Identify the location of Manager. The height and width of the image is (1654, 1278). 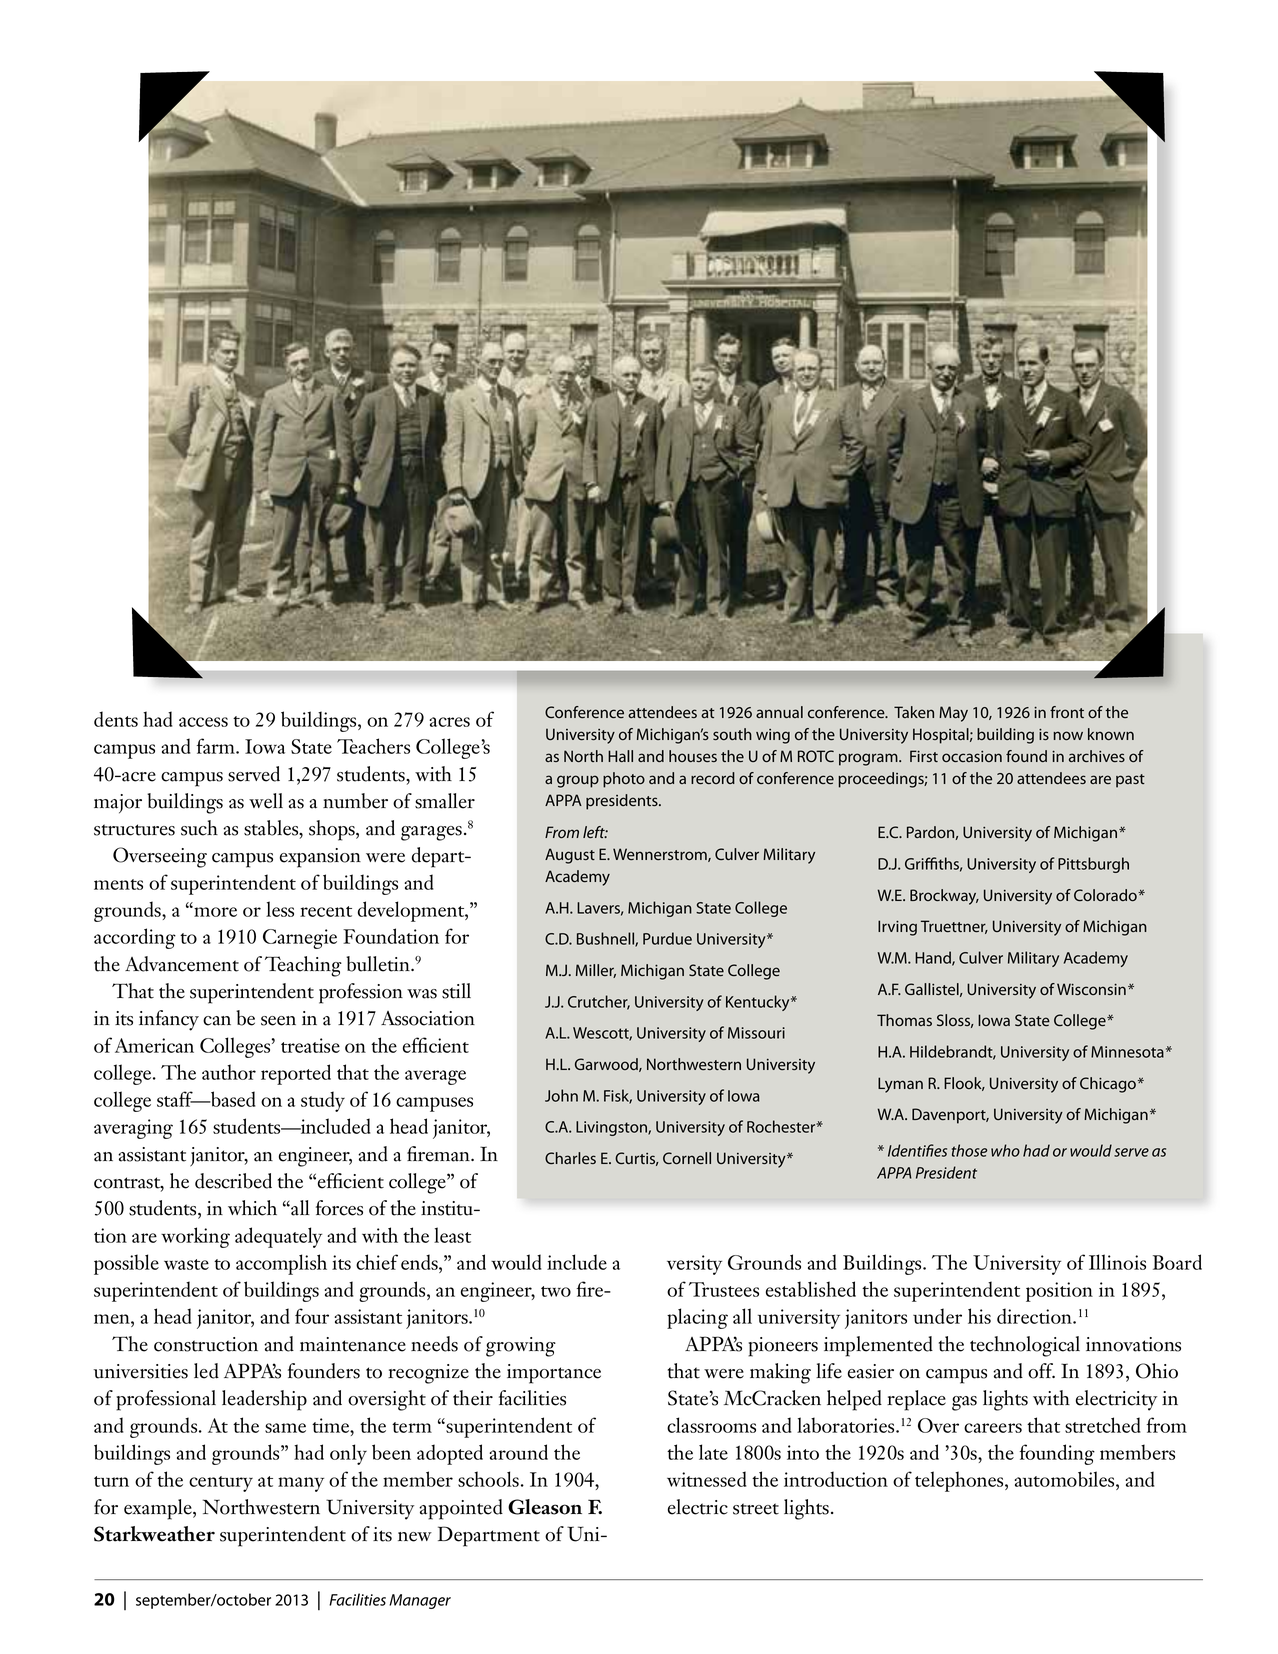
(420, 1601).
